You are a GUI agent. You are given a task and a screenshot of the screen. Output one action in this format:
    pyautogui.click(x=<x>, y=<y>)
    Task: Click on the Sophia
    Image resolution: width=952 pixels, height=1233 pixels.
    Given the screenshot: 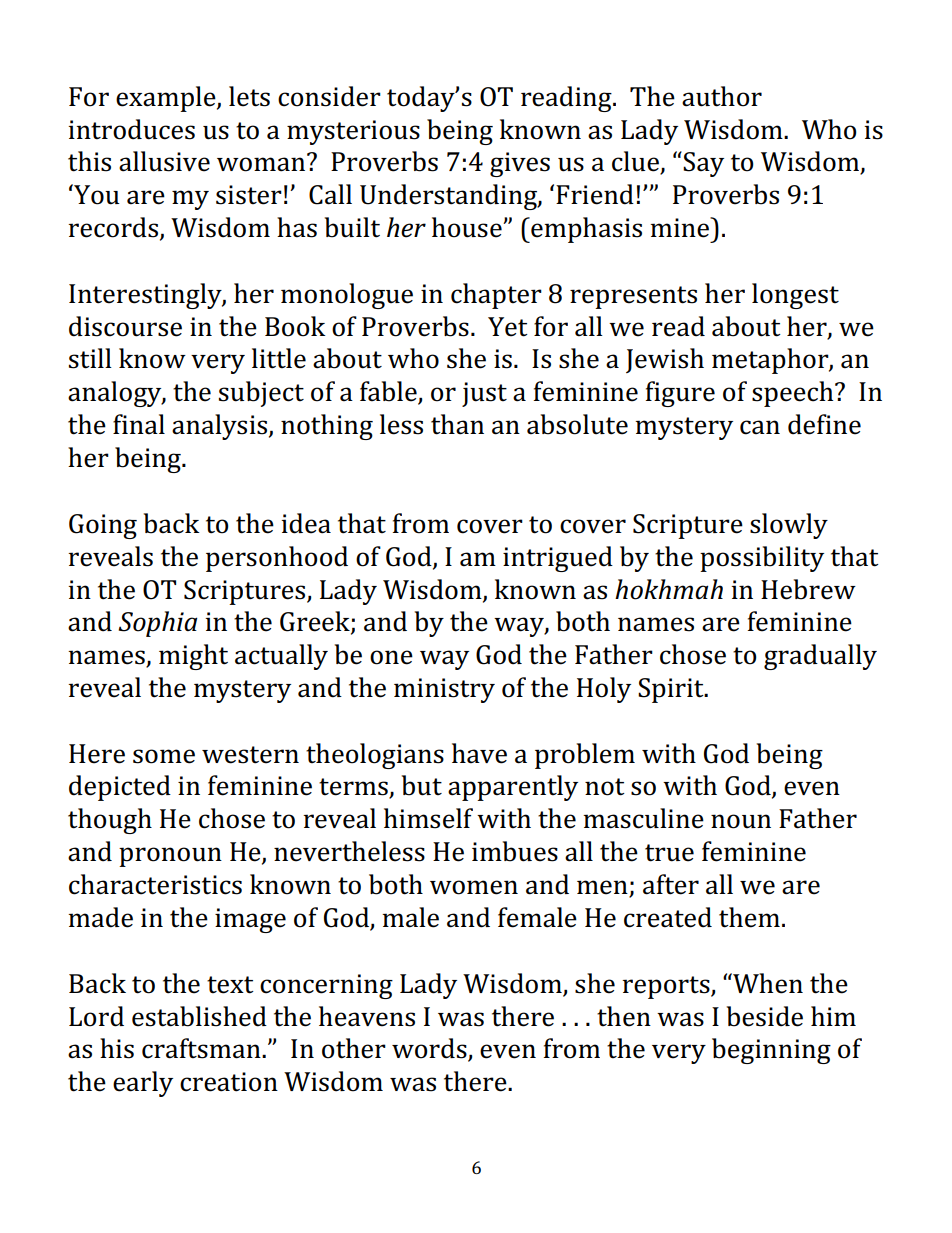 What is the action you would take?
    pyautogui.click(x=158, y=624)
